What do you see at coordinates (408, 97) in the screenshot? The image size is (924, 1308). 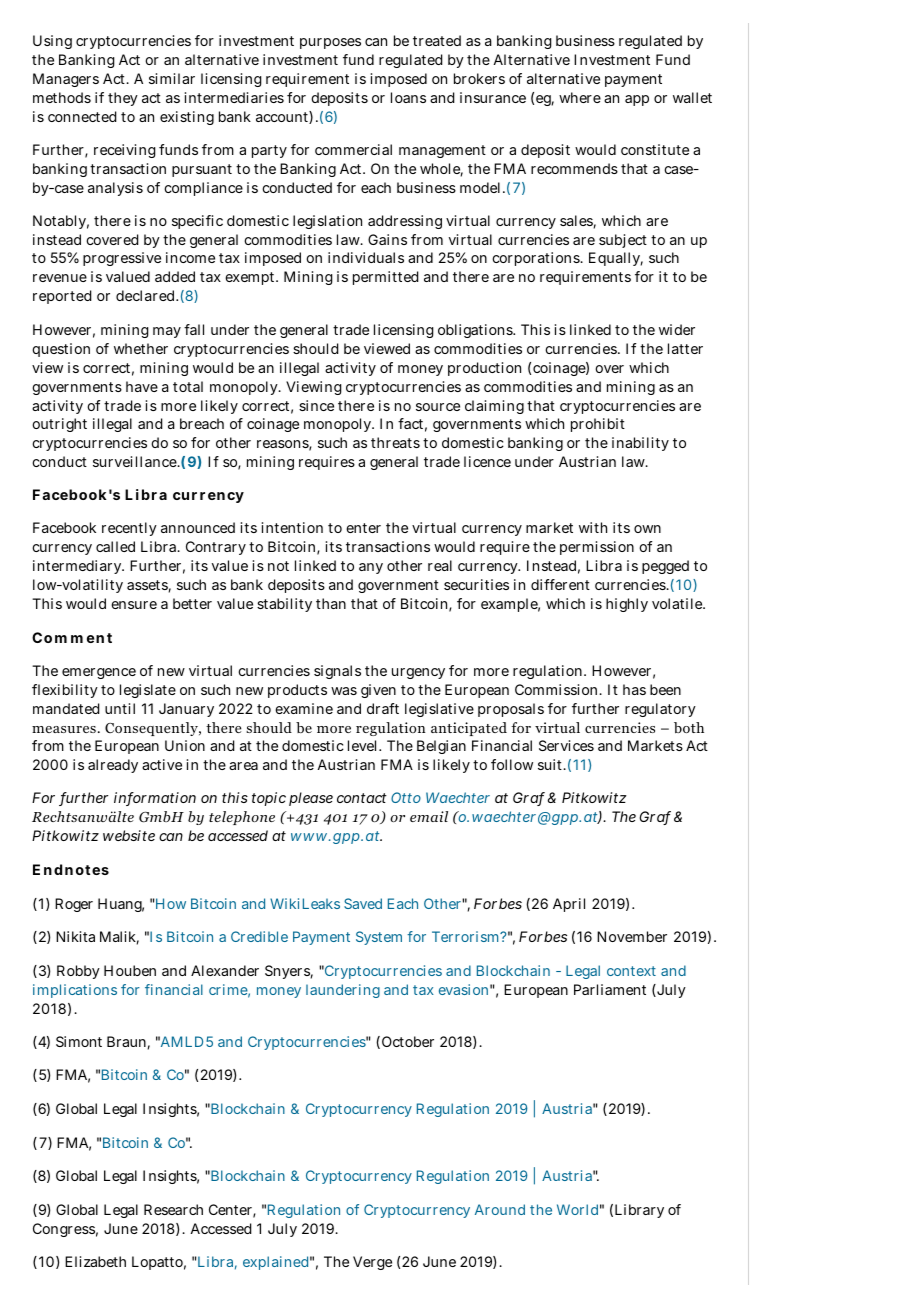 I see `loans` at bounding box center [408, 97].
